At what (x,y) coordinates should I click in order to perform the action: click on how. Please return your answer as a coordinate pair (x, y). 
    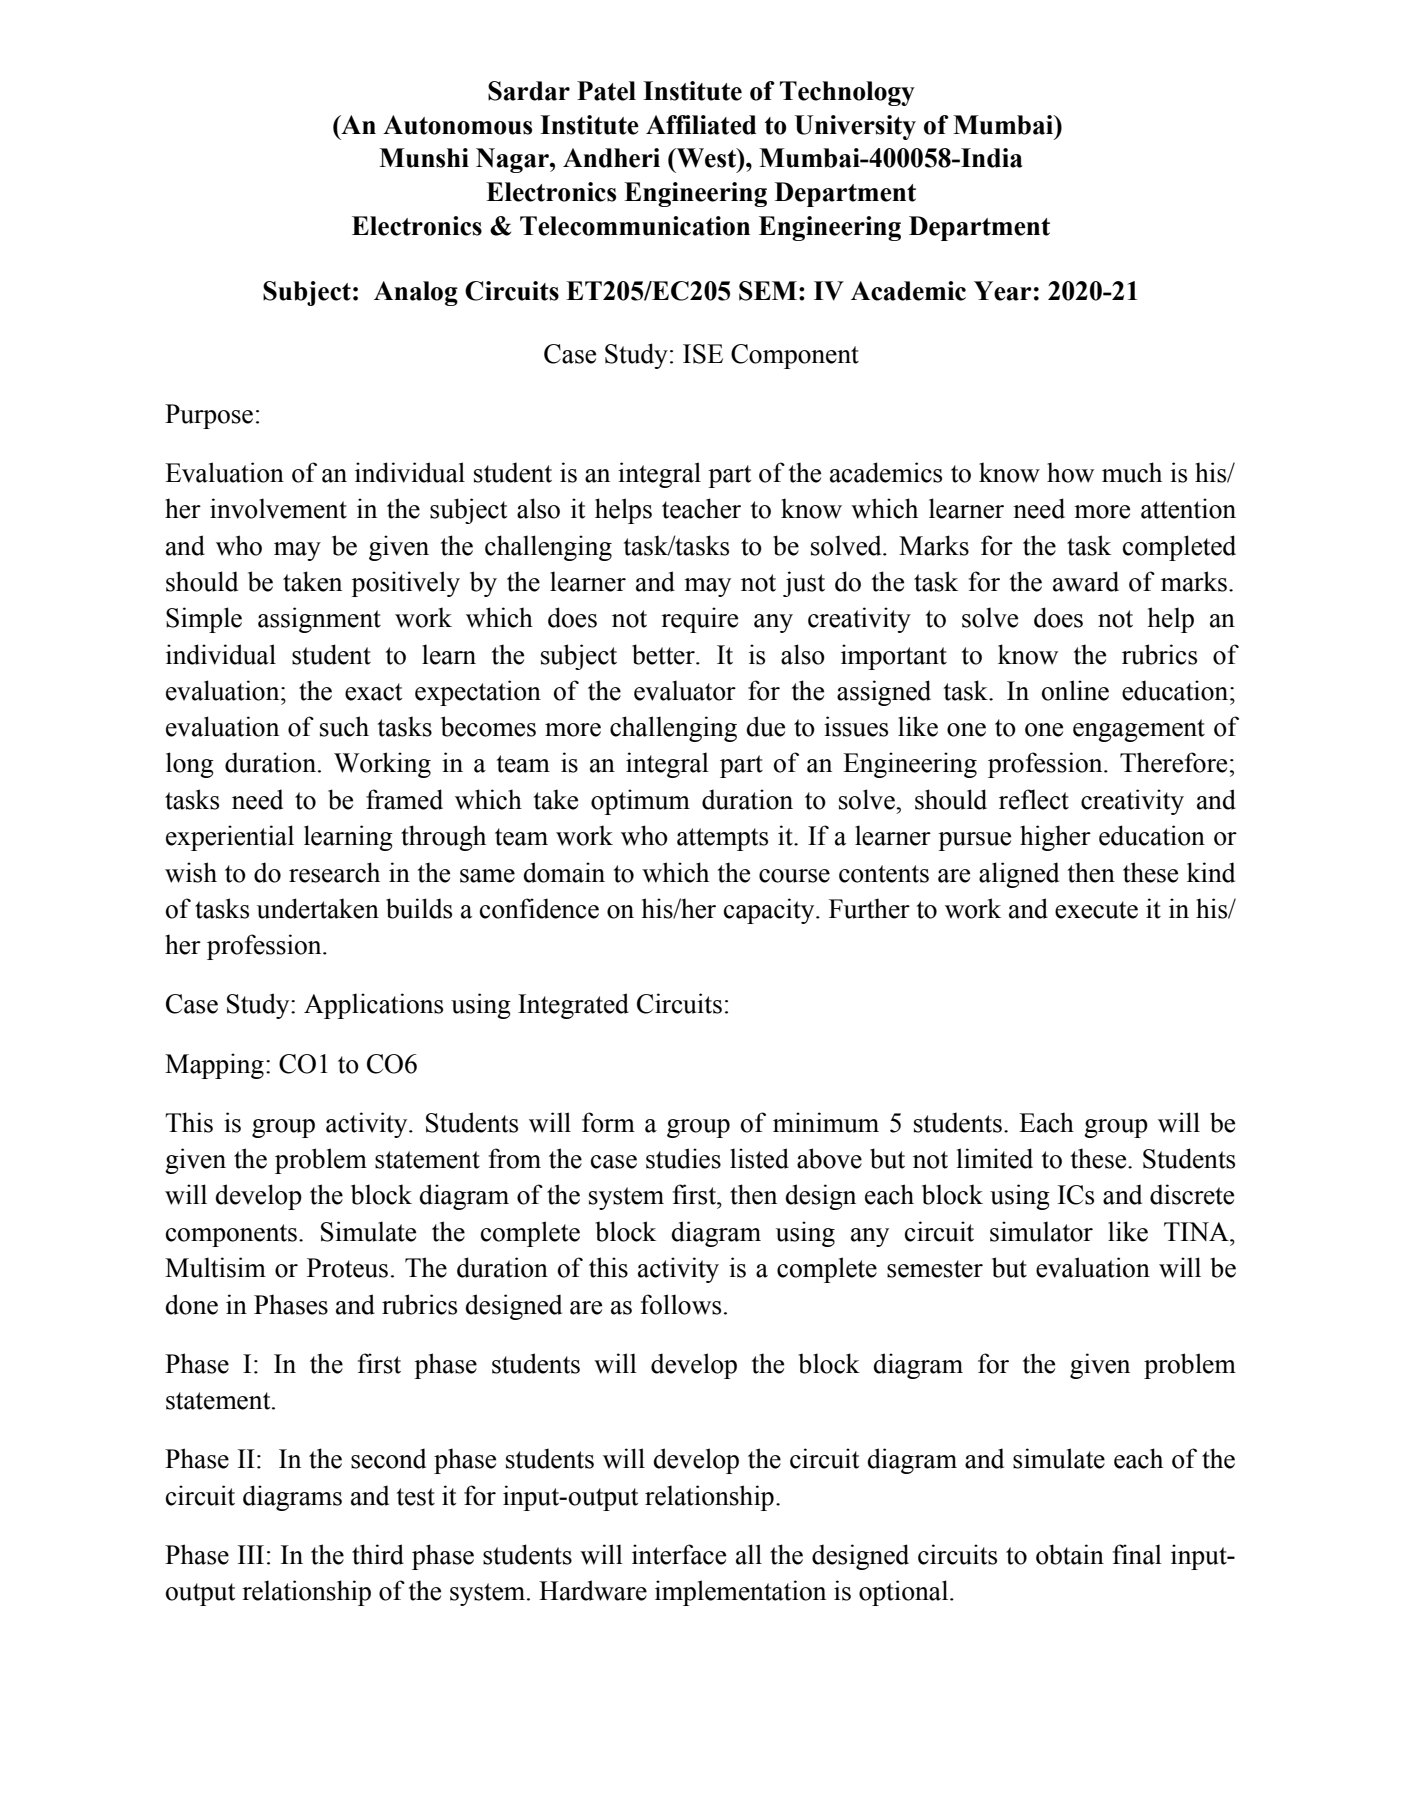
    Looking at the image, I should click on (1070, 472).
